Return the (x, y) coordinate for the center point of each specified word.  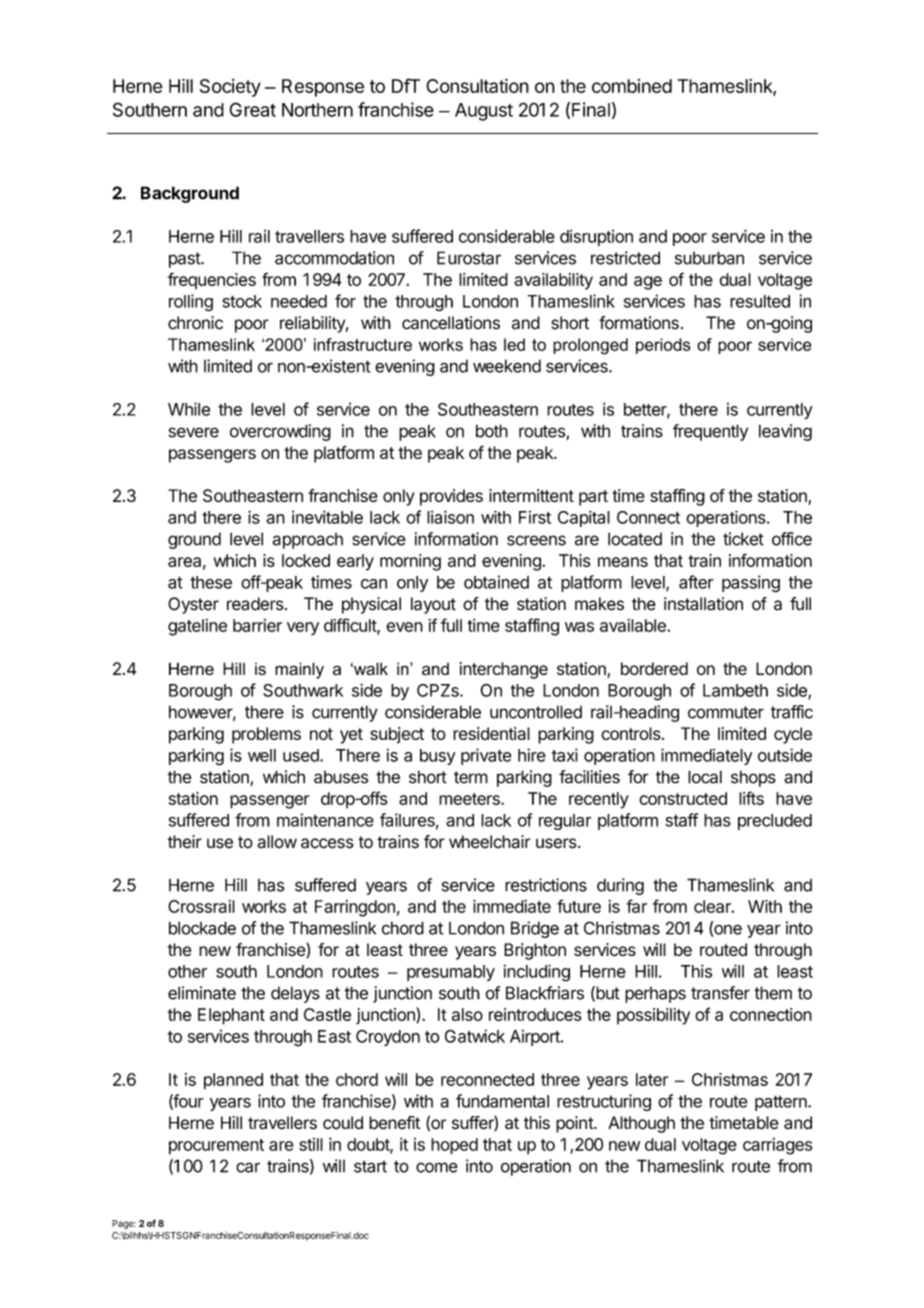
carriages (777, 1146)
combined (632, 86)
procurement (216, 1147)
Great (252, 109)
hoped (454, 1146)
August (484, 112)
